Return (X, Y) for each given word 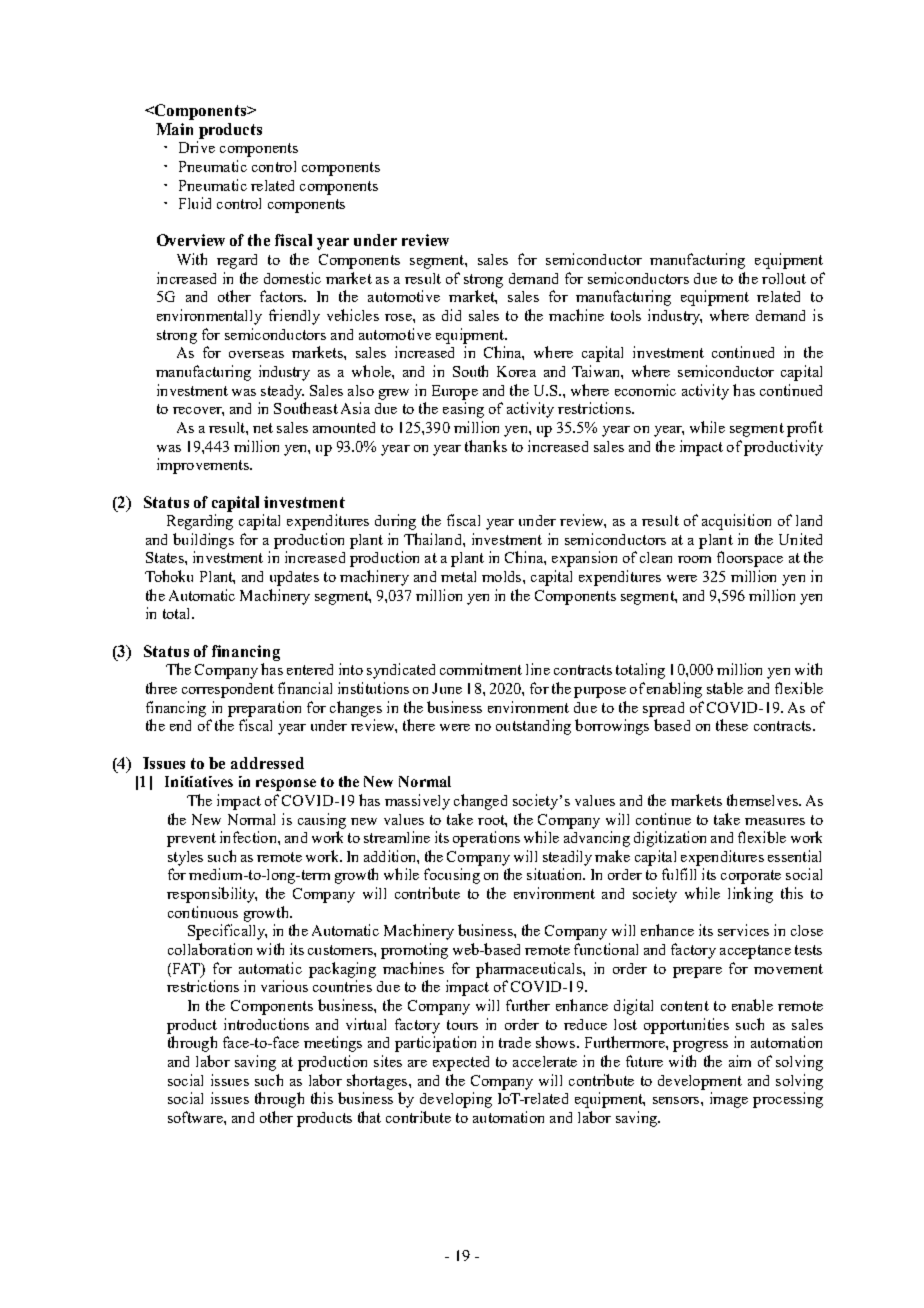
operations (486, 839)
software (196, 1117)
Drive (197, 147)
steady (282, 392)
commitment (481, 669)
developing (456, 1100)
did (451, 315)
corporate (751, 877)
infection (249, 837)
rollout (784, 278)
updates (294, 578)
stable (725, 688)
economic (645, 390)
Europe (455, 392)
